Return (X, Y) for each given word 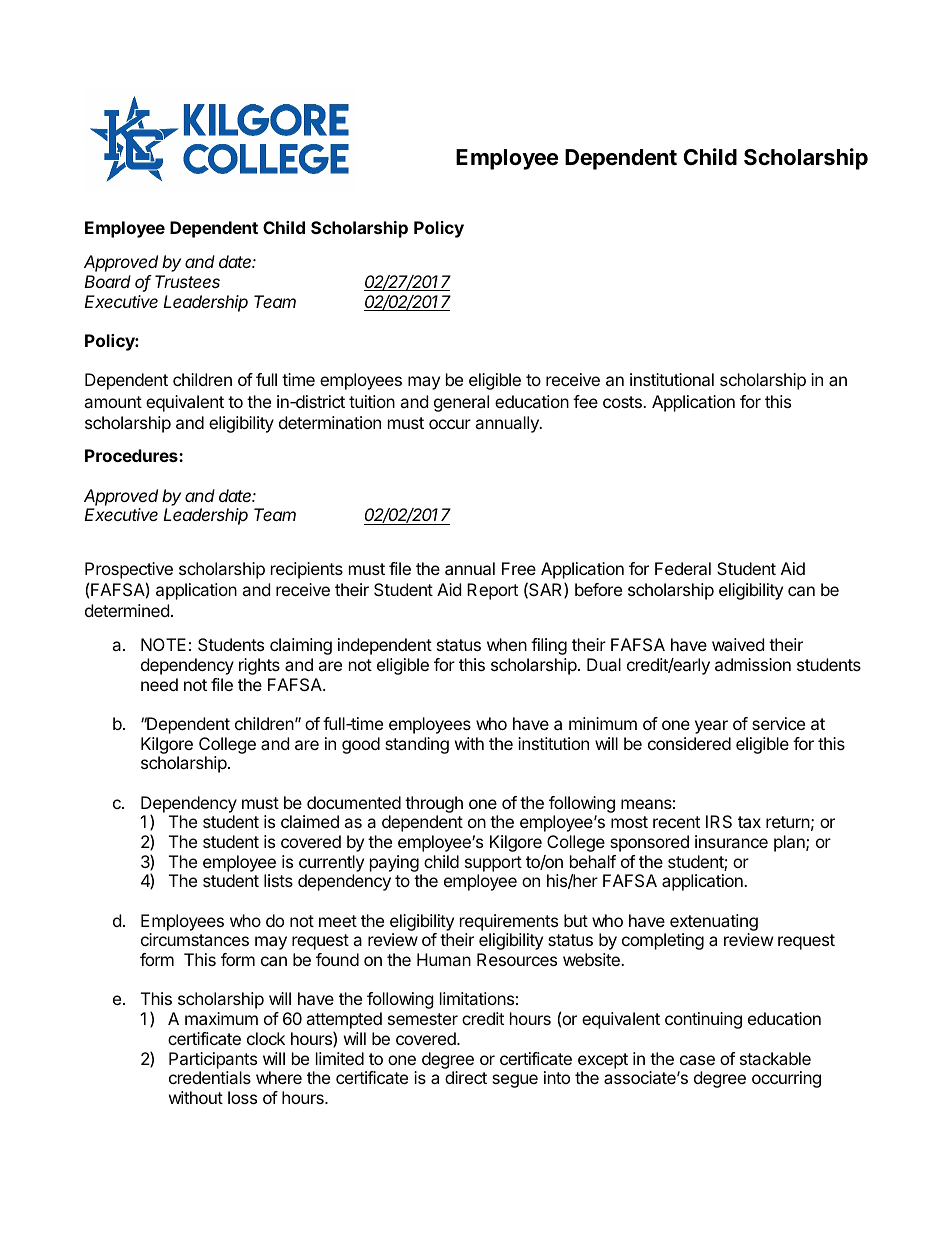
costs (623, 402)
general (461, 403)
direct (466, 1077)
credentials (210, 1077)
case (697, 1060)
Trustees (187, 281)
